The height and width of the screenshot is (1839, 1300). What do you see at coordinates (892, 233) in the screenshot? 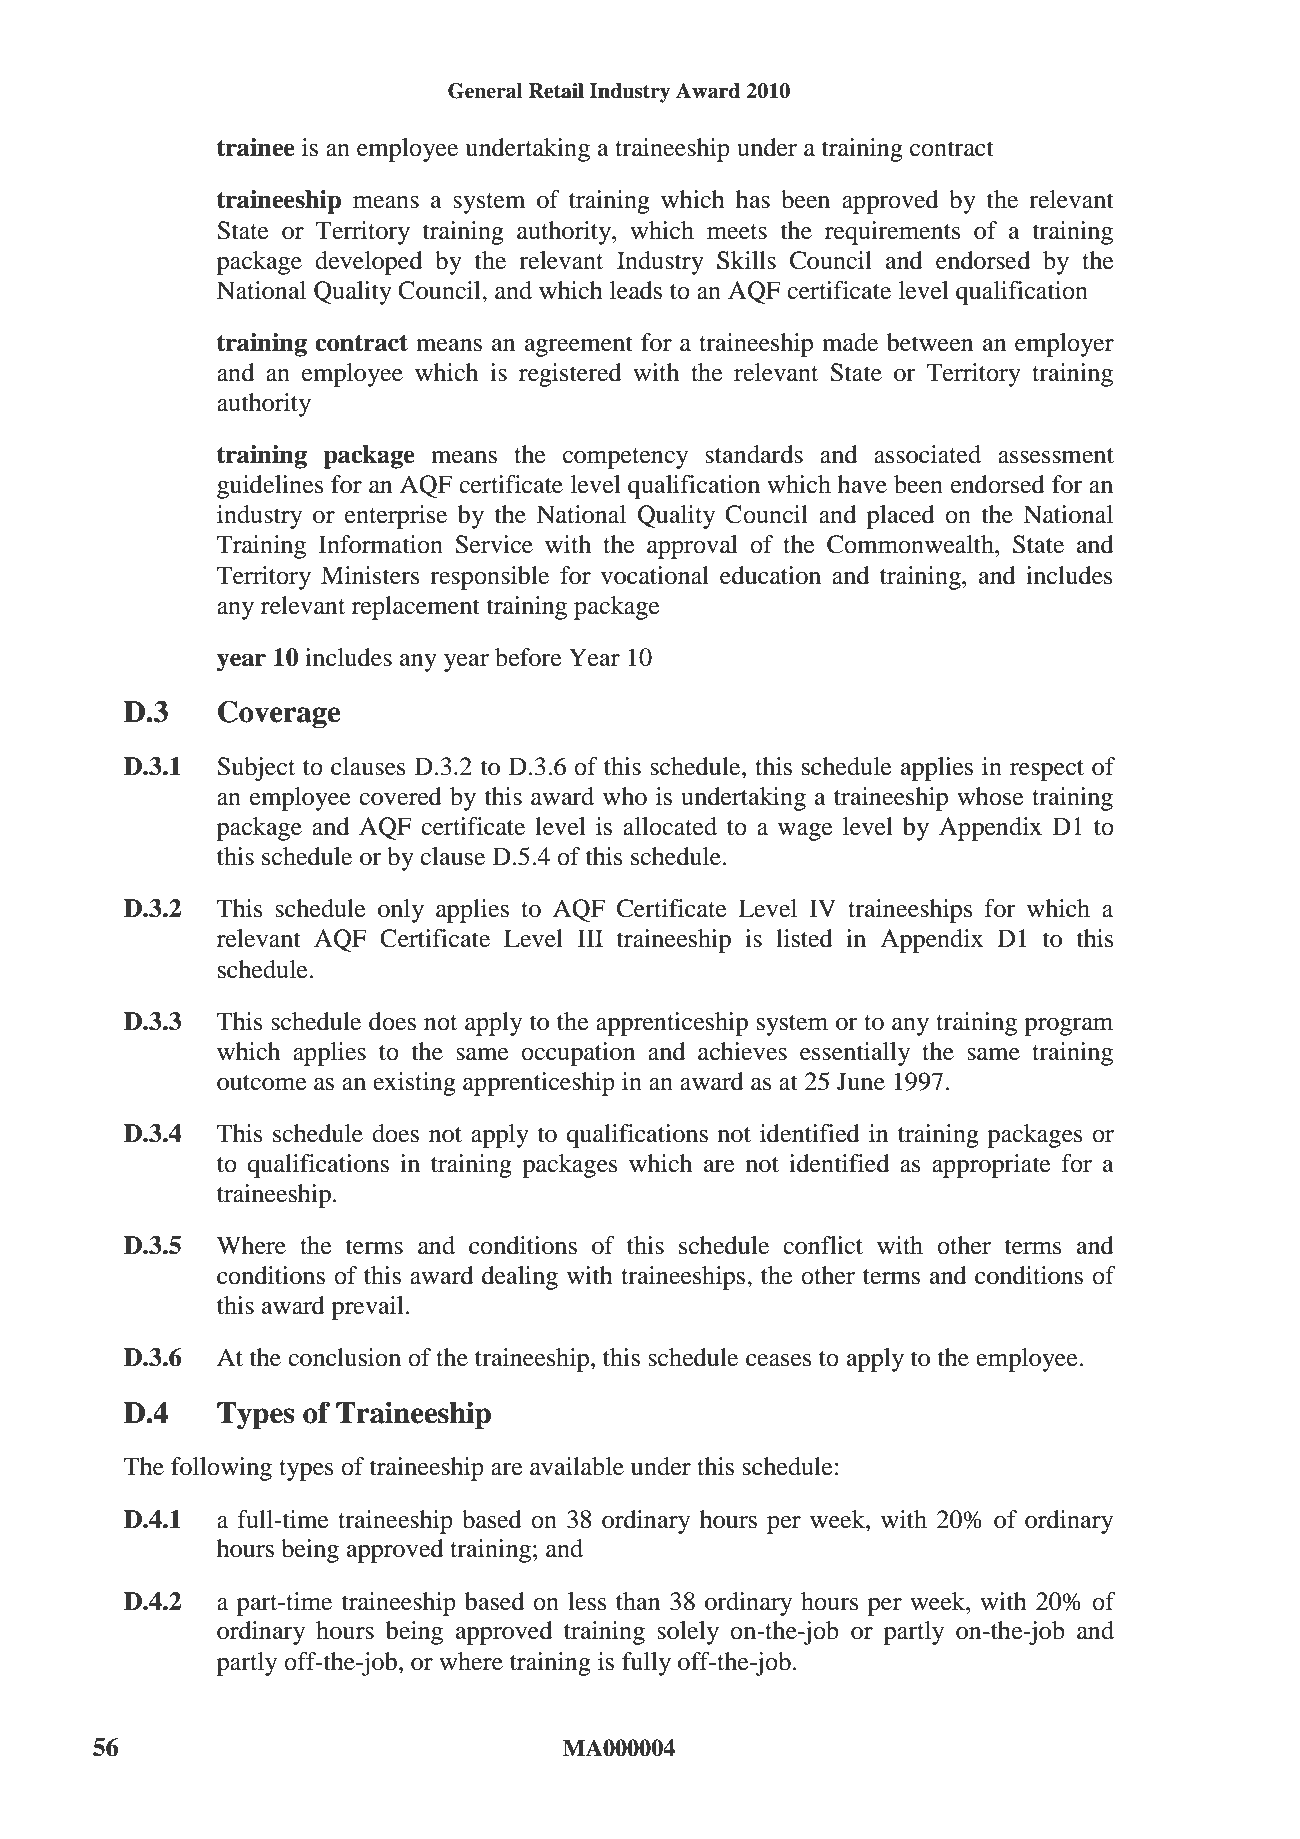
I see `requirements` at bounding box center [892, 233].
